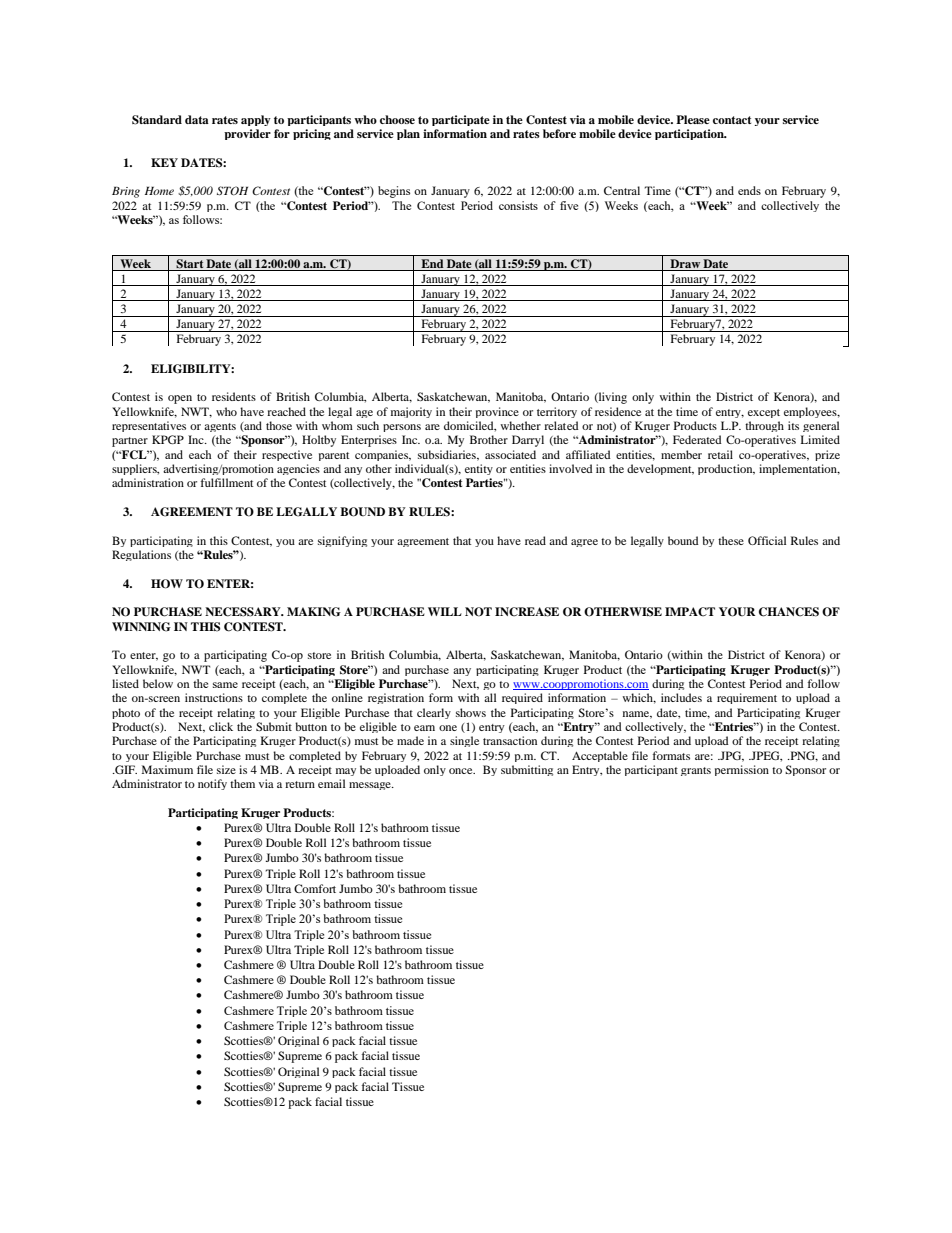  I want to click on fulfillment, so click(227, 482).
